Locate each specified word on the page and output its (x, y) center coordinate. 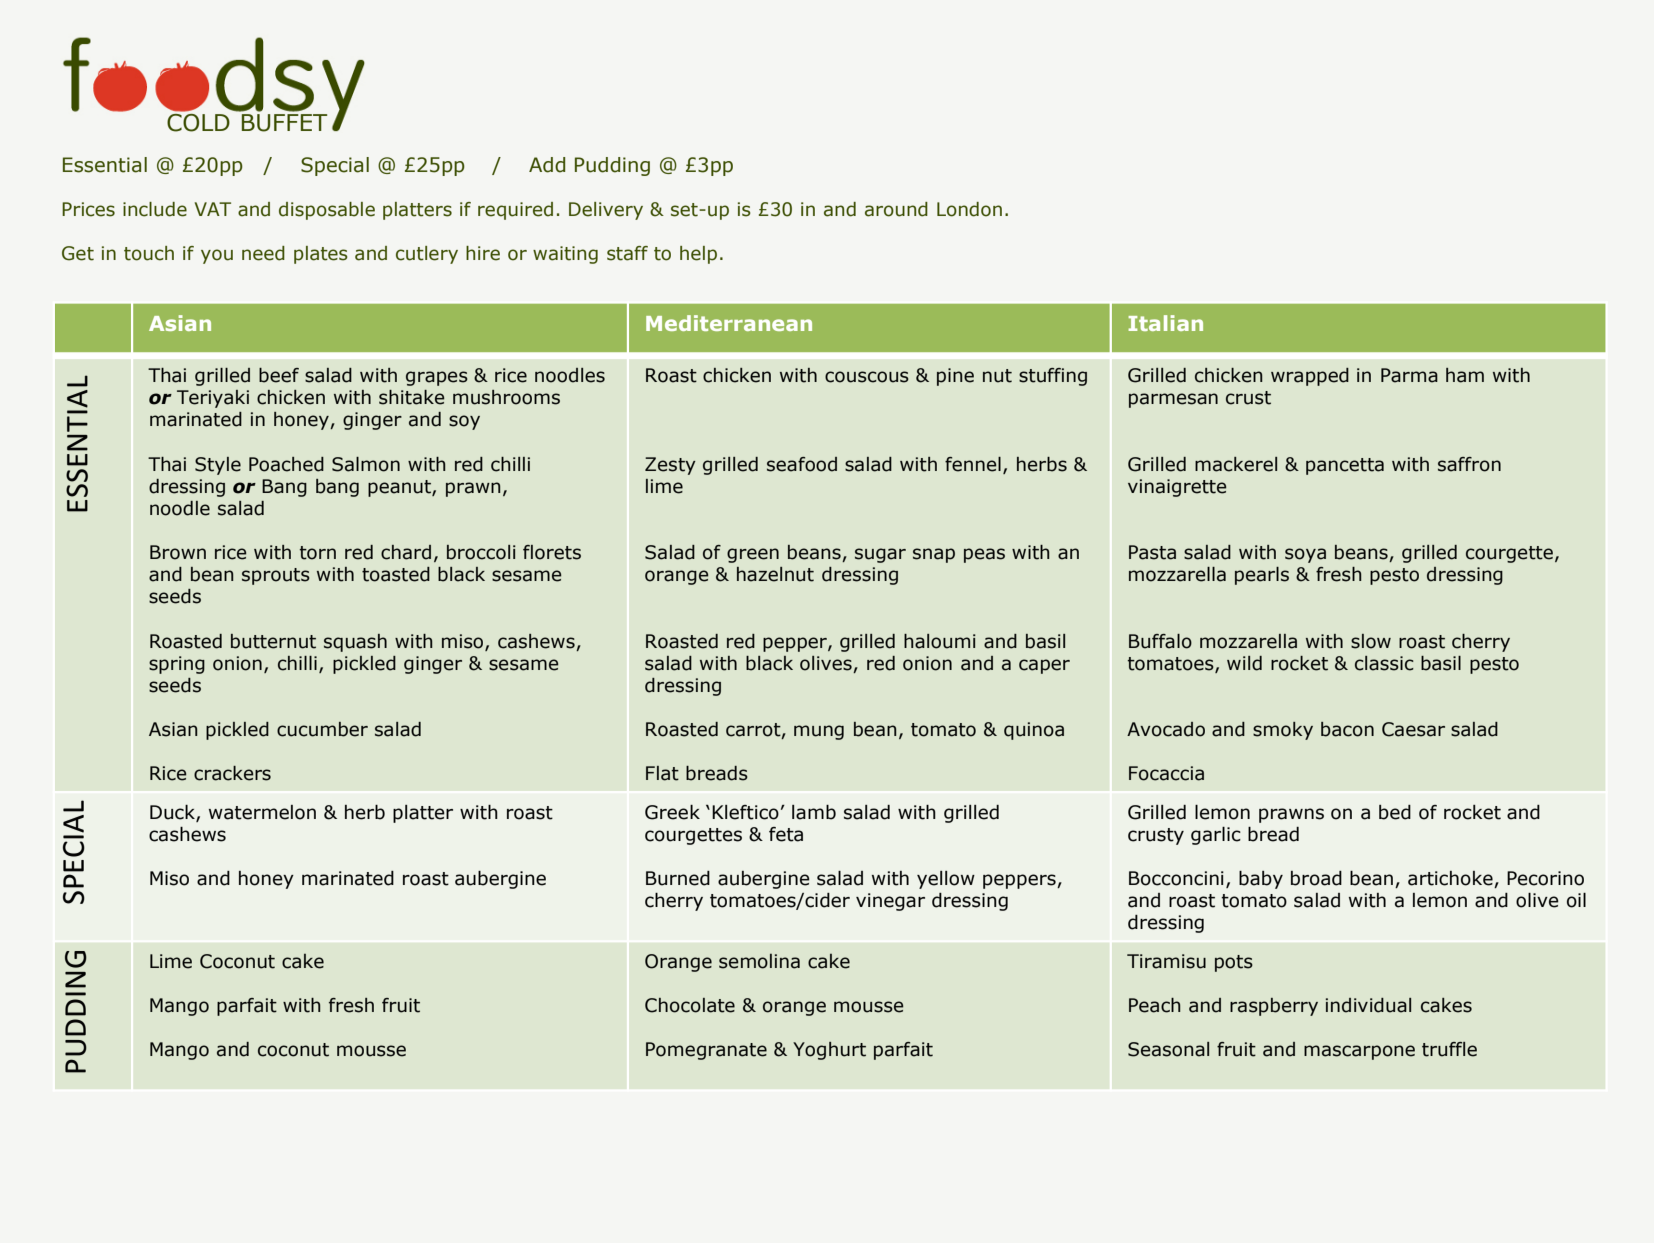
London (969, 209)
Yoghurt (829, 1051)
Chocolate (690, 1005)
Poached (286, 464)
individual (1368, 1005)
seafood (802, 464)
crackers (232, 773)
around (896, 209)
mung (819, 732)
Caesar (1413, 729)
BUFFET (284, 123)
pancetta (1345, 466)
